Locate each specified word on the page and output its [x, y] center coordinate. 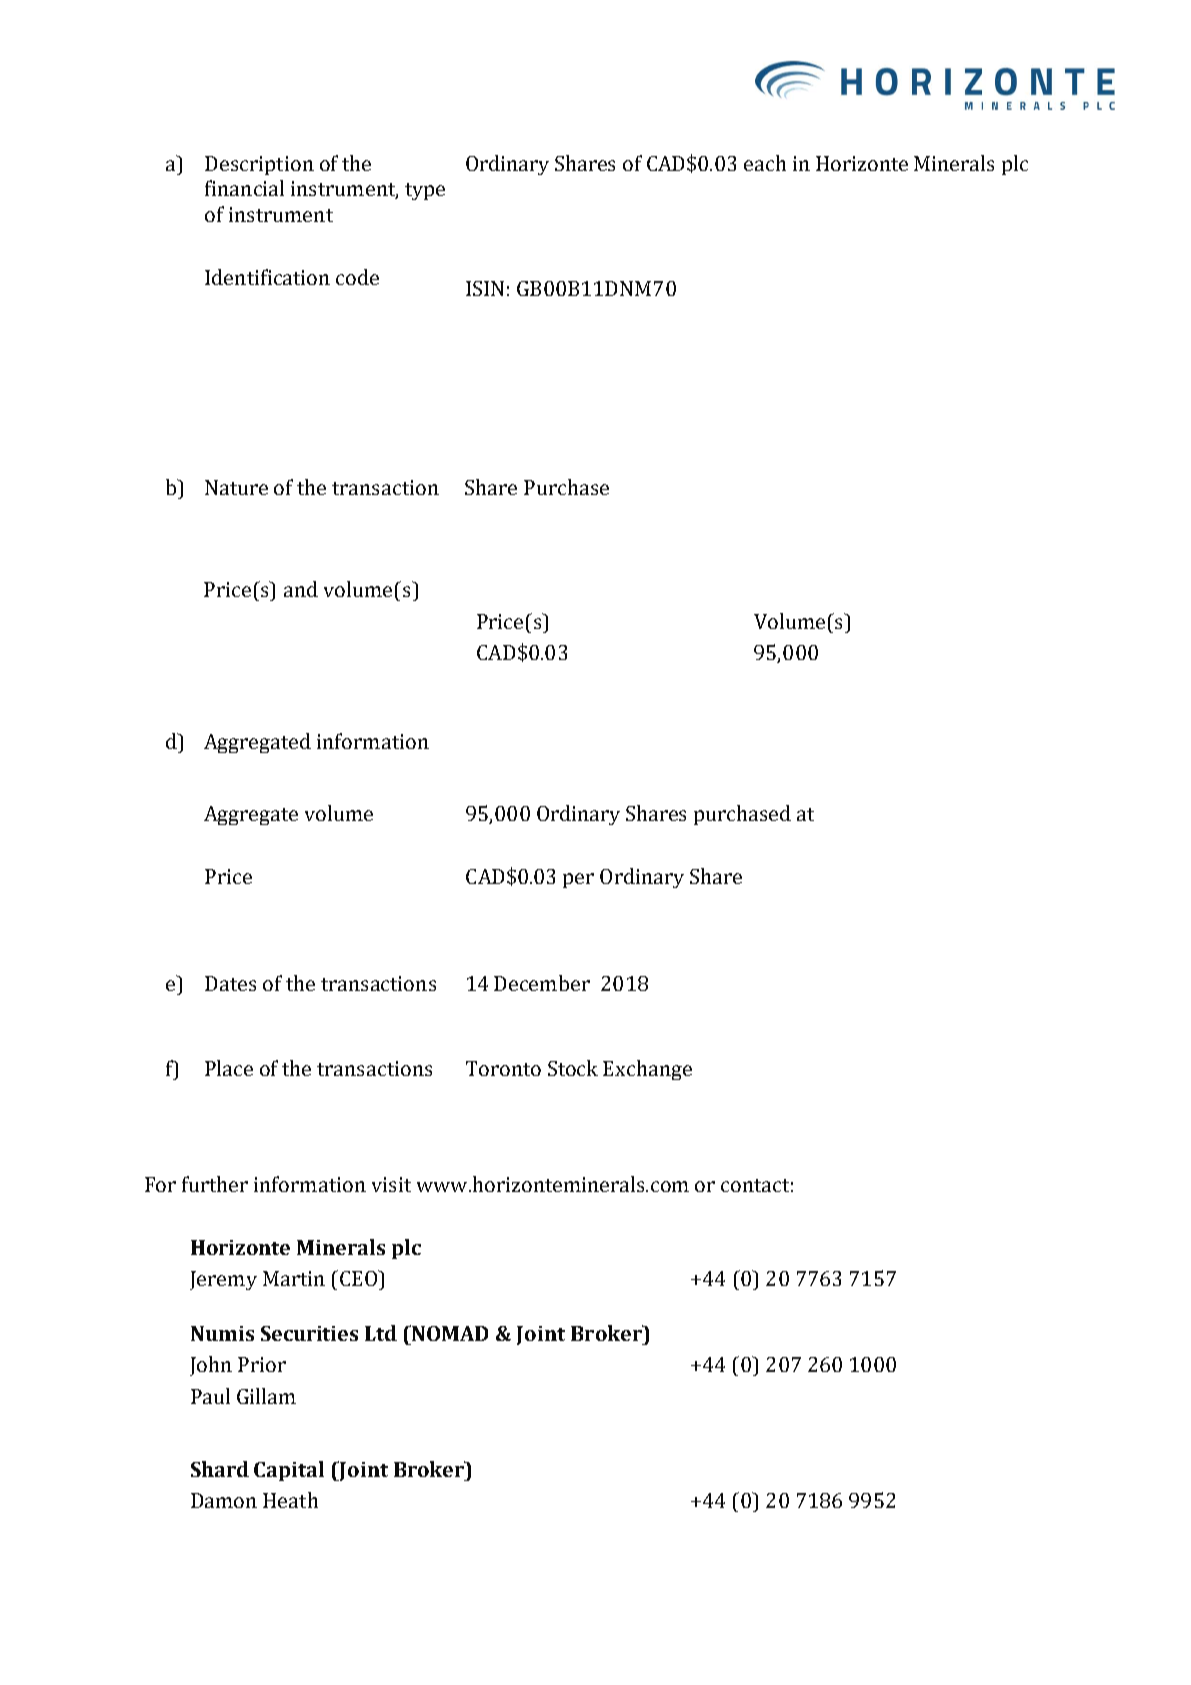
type [425, 191]
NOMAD [450, 1333]
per [578, 880]
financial [244, 188]
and [301, 589]
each [765, 163]
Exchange [647, 1070]
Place [229, 1068]
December [542, 983]
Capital [289, 1471]
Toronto [503, 1068]
